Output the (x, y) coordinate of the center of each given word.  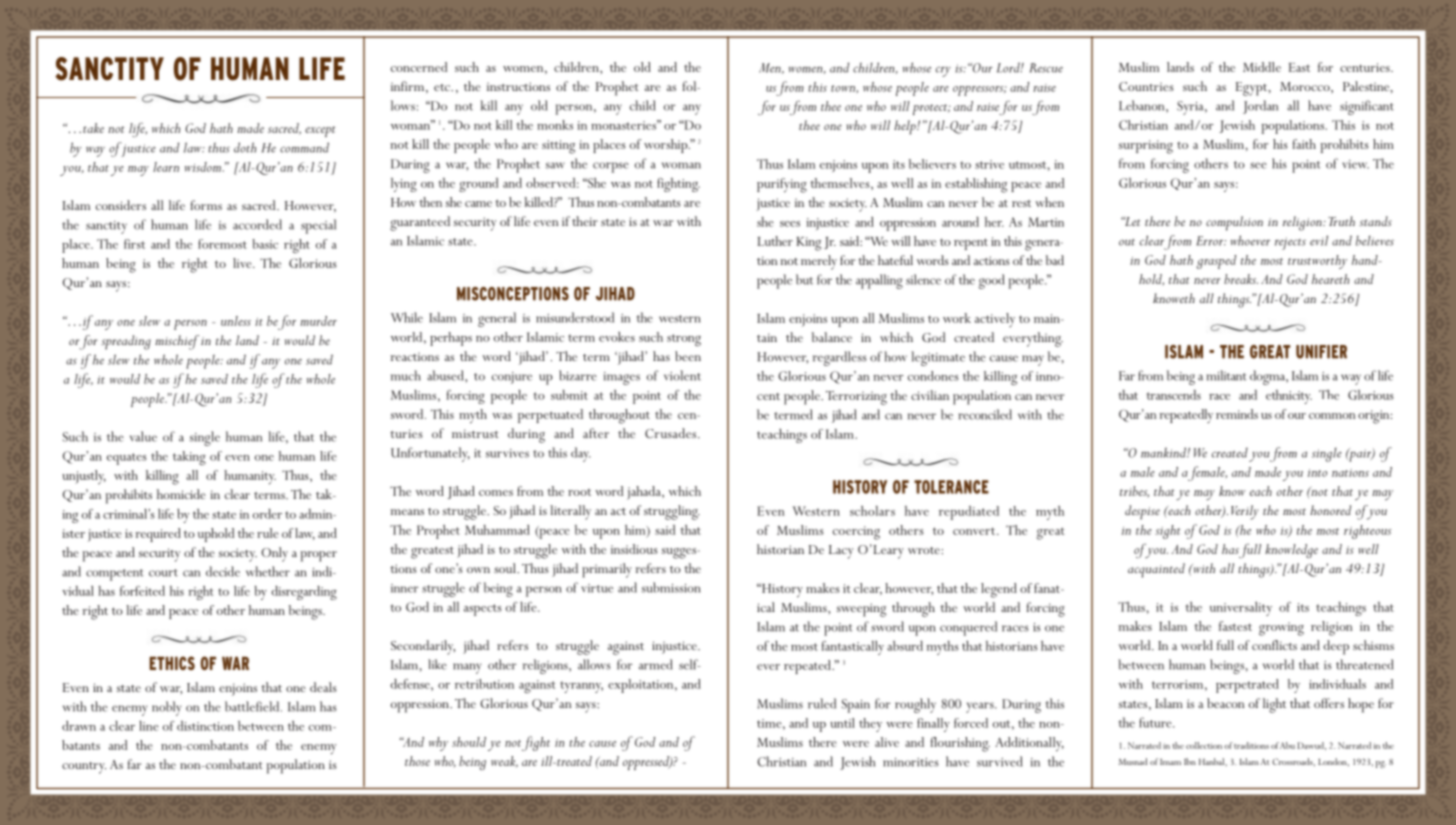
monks (555, 125)
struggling (672, 512)
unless (236, 321)
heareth (1330, 279)
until (842, 723)
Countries (1146, 86)
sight (1167, 532)
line (149, 726)
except (320, 131)
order (267, 514)
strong (684, 340)
